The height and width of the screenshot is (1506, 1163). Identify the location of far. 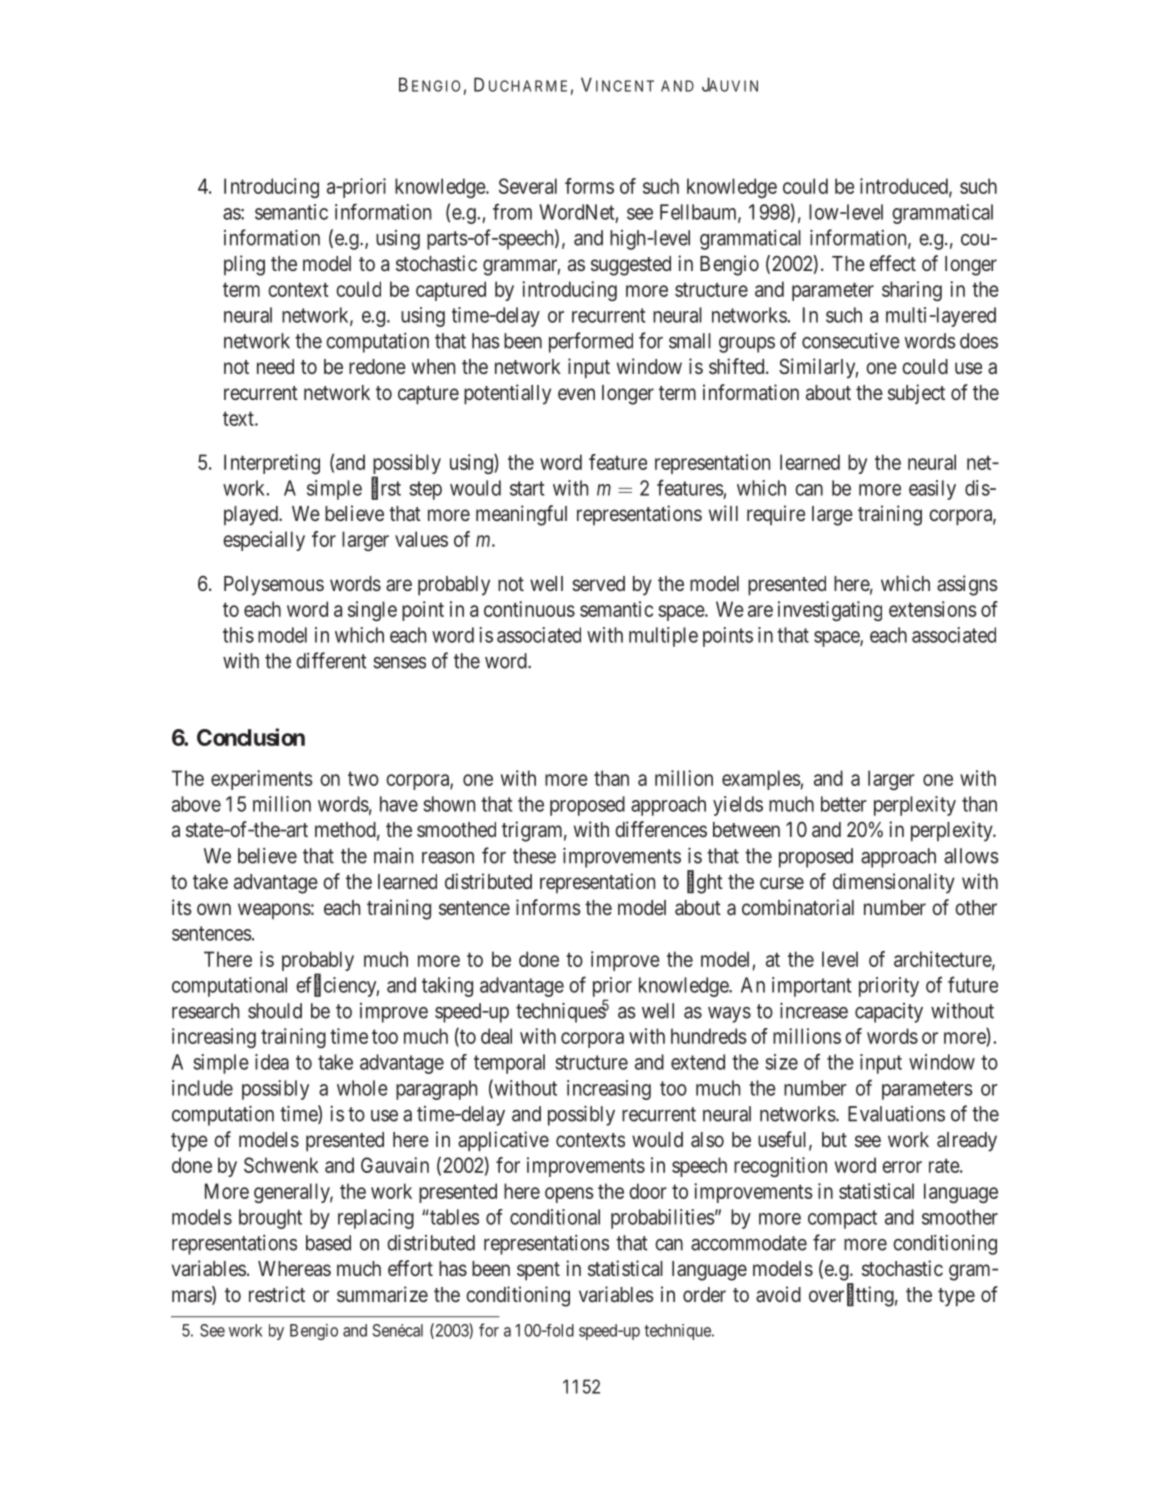
(824, 1242).
